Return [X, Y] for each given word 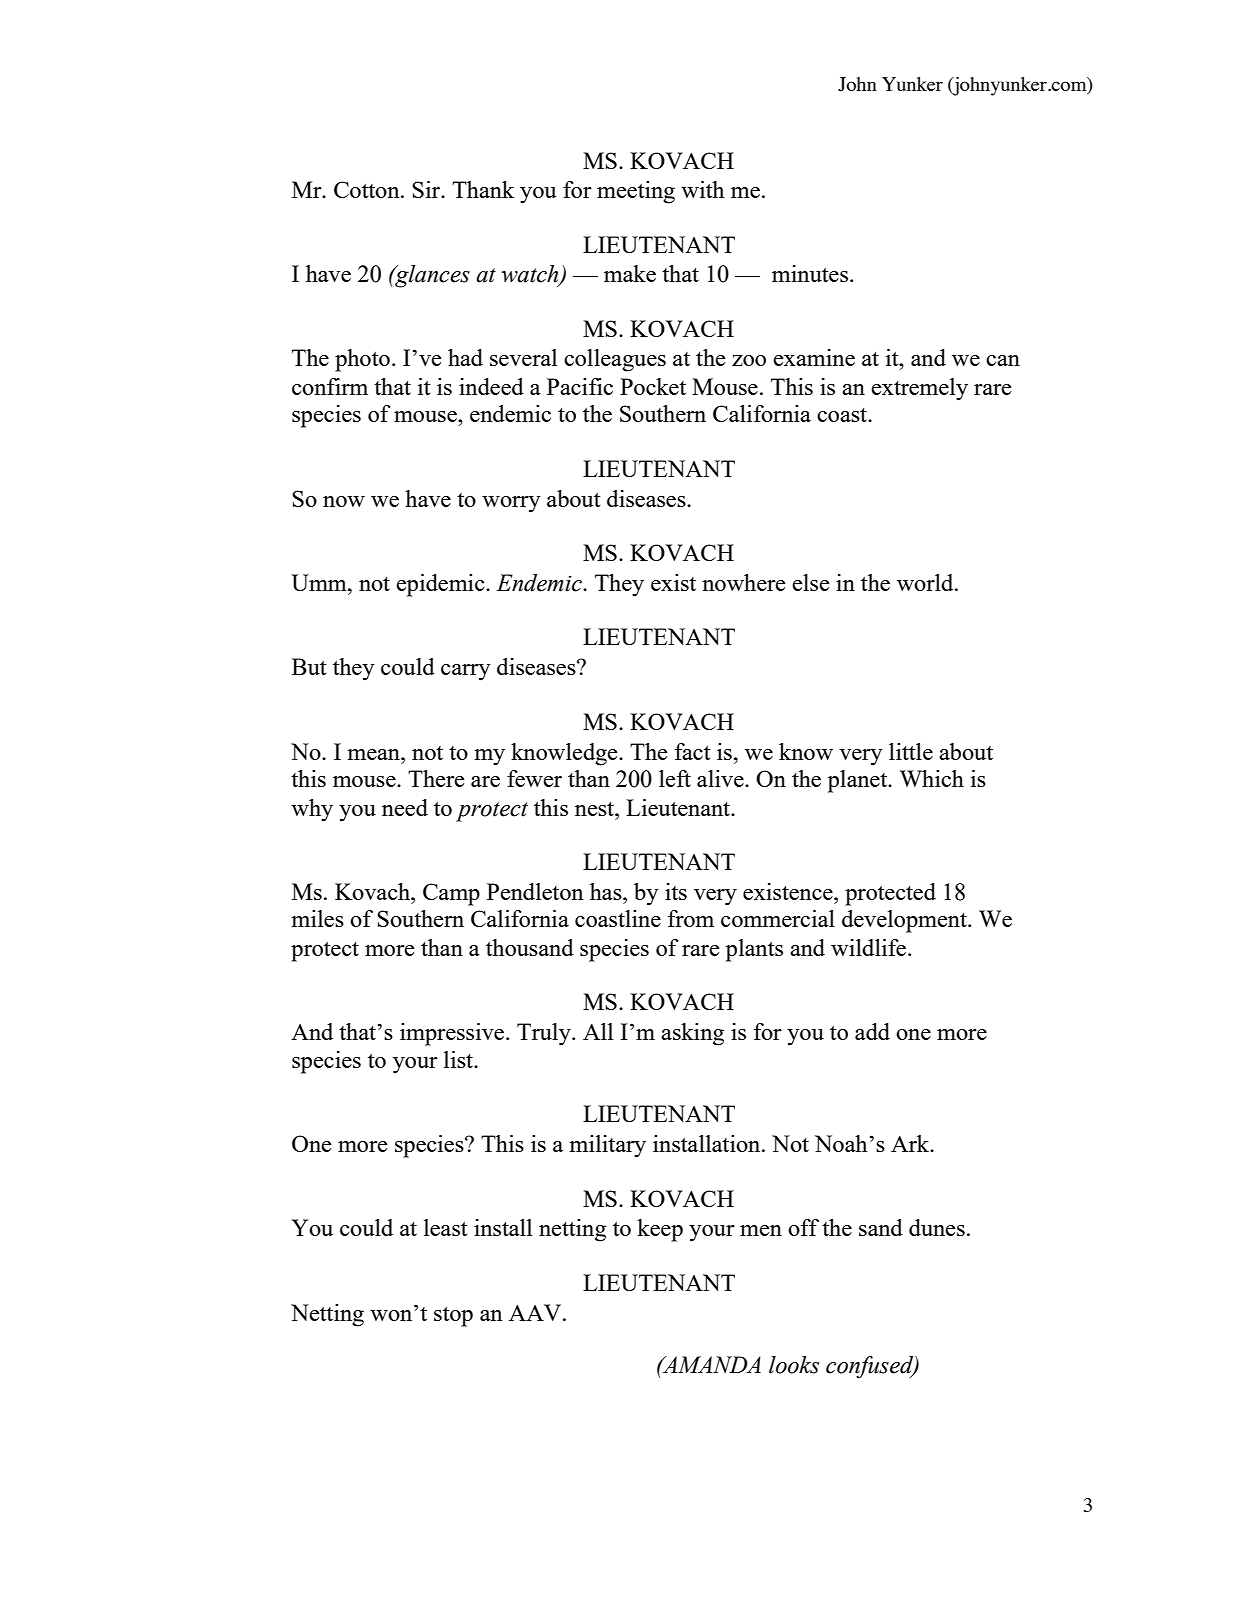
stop [453, 1316]
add [872, 1031]
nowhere [743, 582]
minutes [810, 273]
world [926, 582]
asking [692, 1034]
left [675, 778]
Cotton [368, 189]
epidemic [441, 585]
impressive [453, 1034]
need [405, 807]
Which [932, 778]
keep [660, 1230]
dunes [937, 1227]
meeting [636, 192]
